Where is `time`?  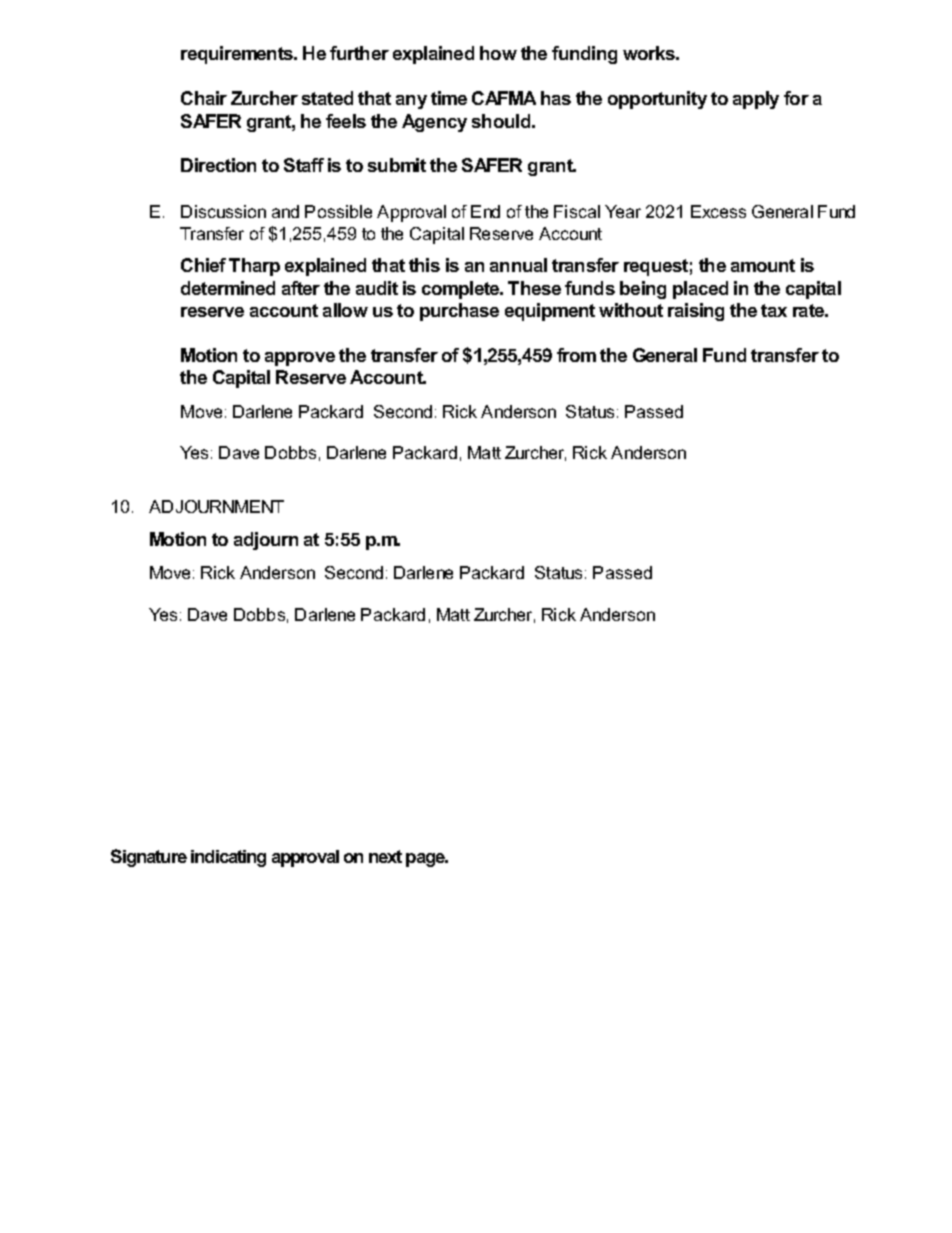
time is located at coordinates (449, 98).
